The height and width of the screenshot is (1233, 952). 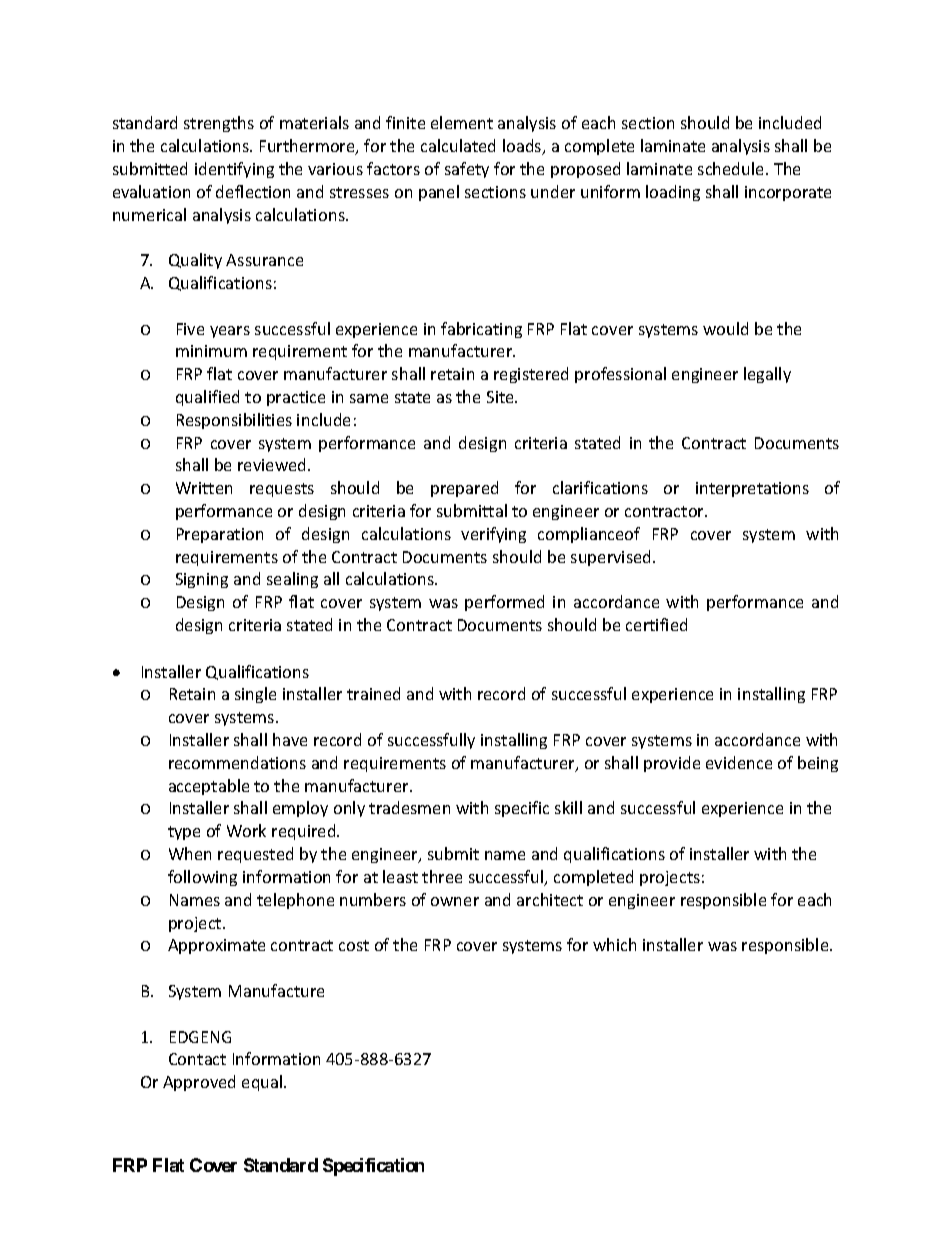 I want to click on Work, so click(x=246, y=830).
